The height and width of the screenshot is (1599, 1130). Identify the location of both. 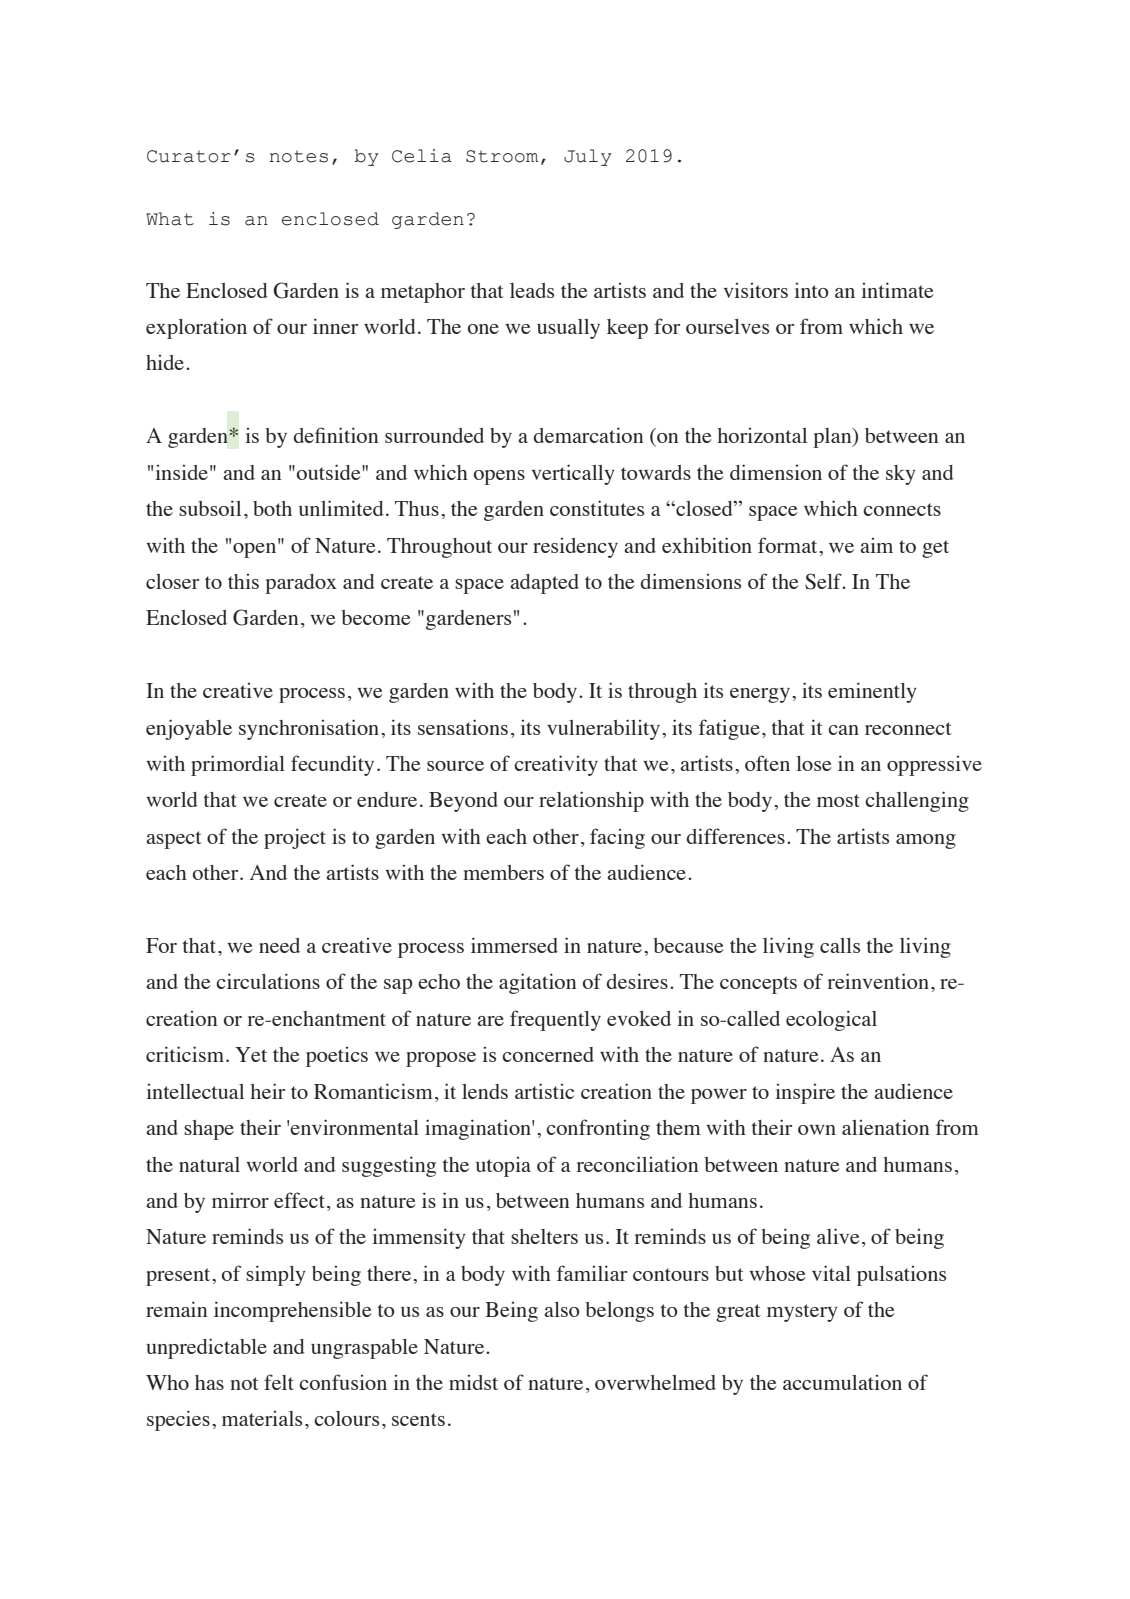
(272, 508).
